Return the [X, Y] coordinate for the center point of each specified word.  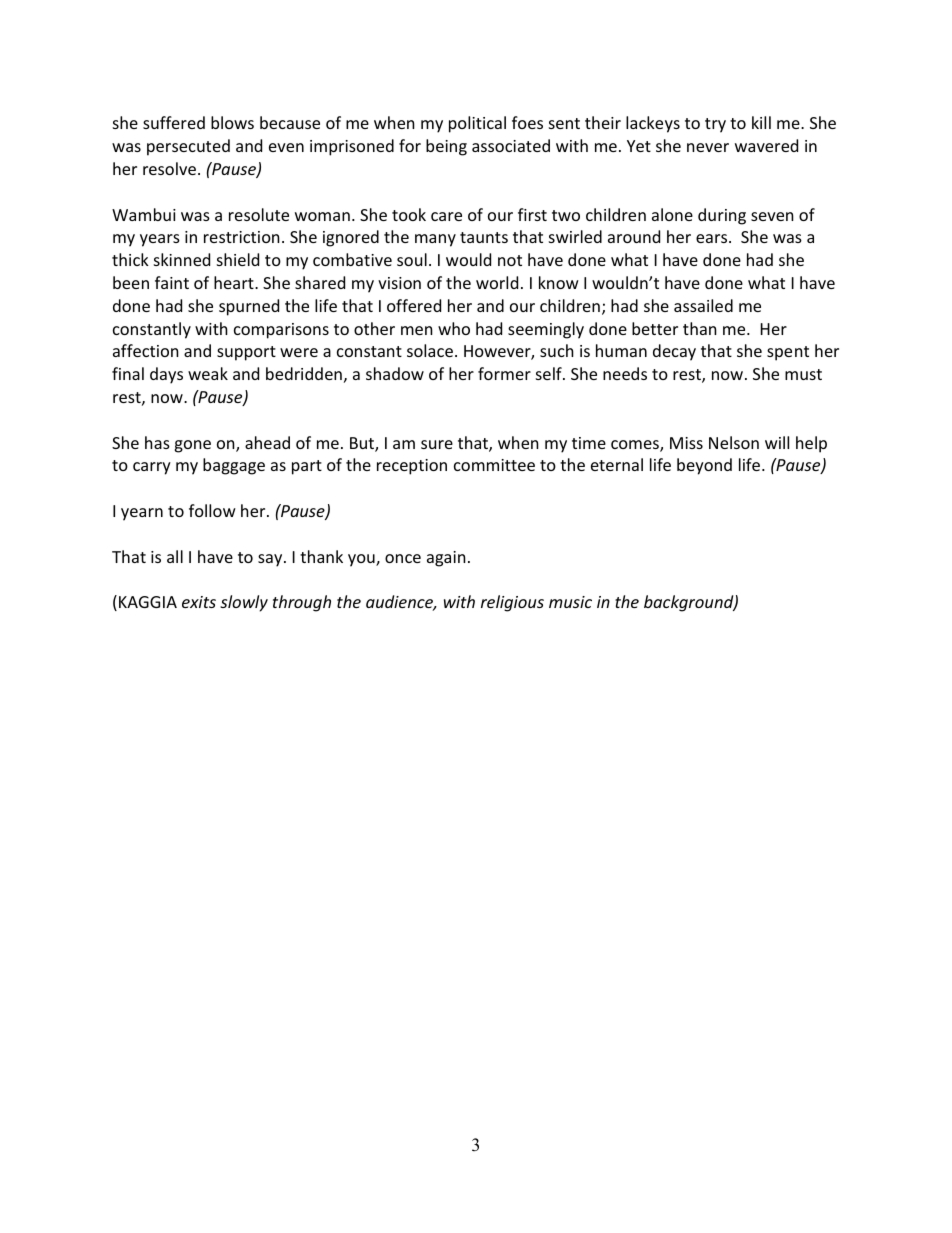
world [497, 282]
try [715, 125]
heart [235, 282]
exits [199, 602]
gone [192, 446]
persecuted [188, 147]
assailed [703, 305]
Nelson [734, 442]
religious [512, 603]
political [477, 124]
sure [437, 444]
